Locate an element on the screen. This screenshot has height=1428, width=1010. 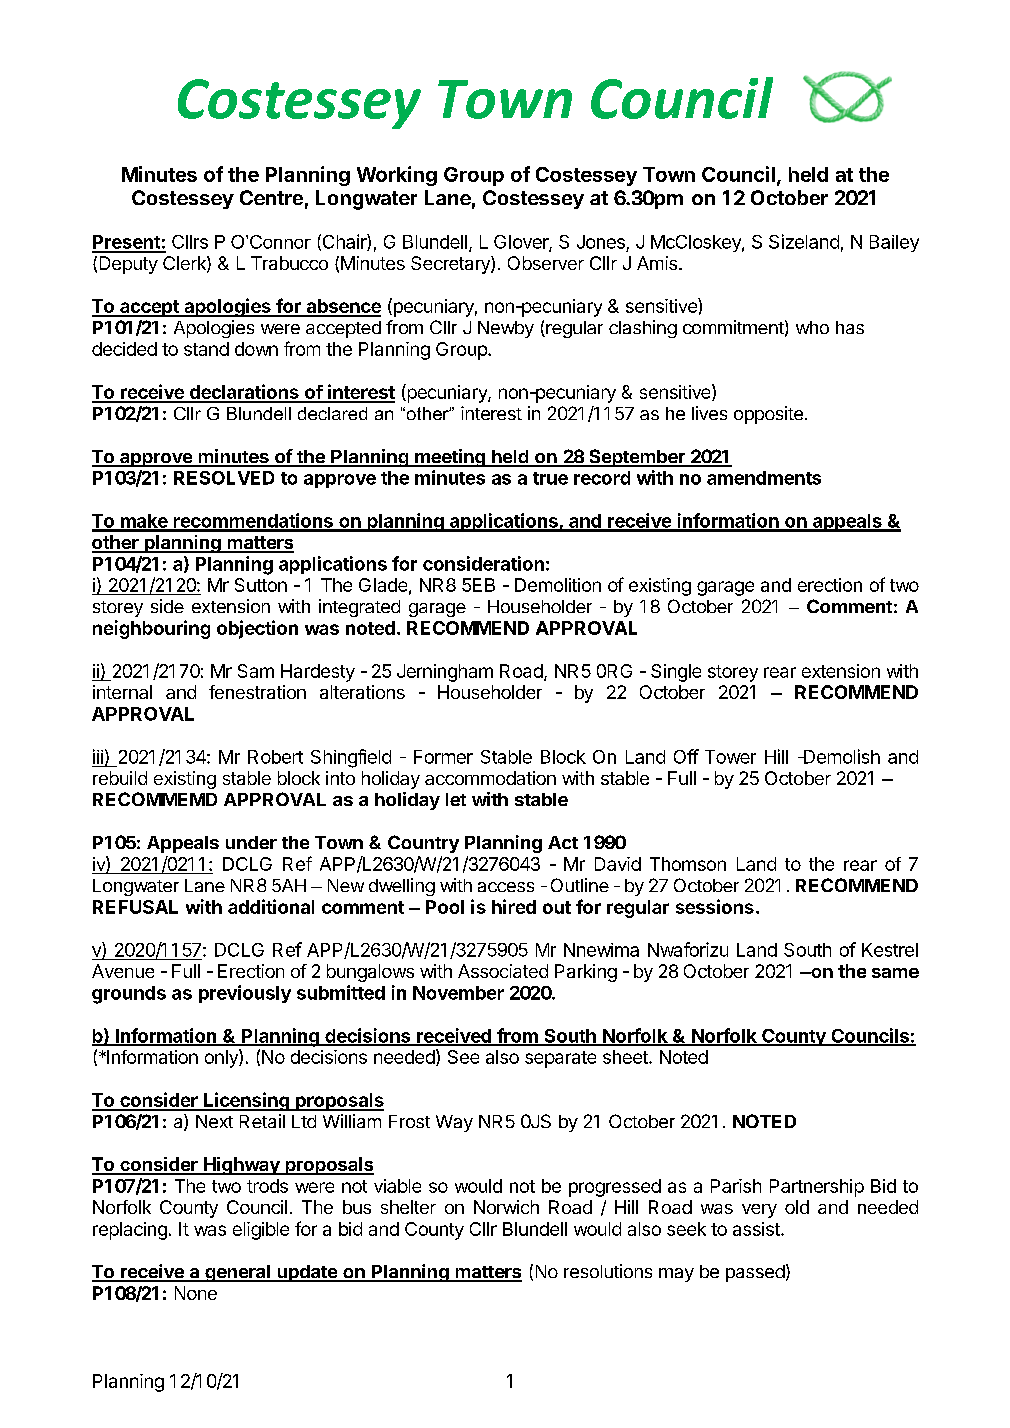
Former is located at coordinates (443, 757).
